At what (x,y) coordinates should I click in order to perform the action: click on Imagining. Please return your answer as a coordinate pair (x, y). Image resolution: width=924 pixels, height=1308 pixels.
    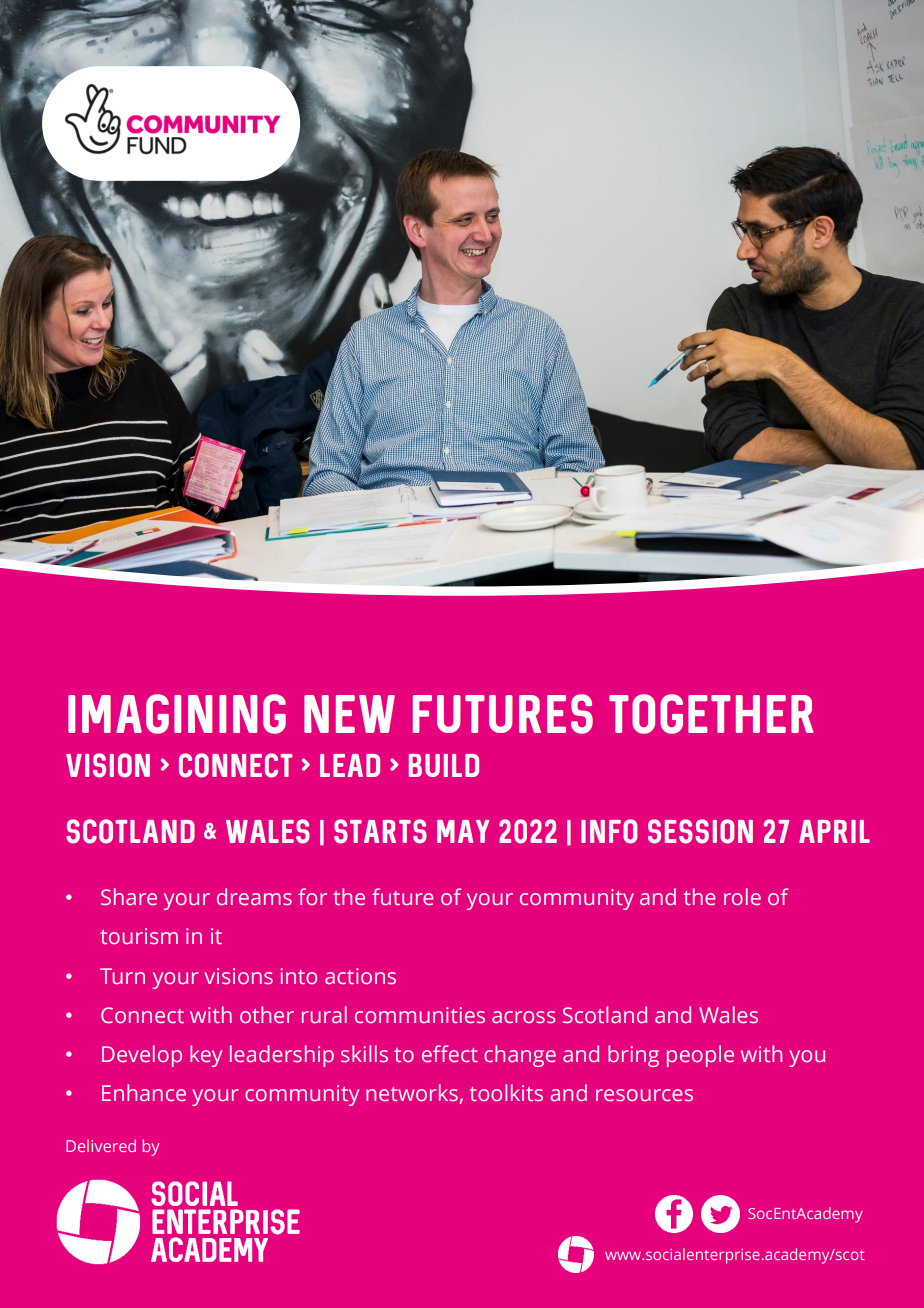
    Looking at the image, I should click on (177, 714).
